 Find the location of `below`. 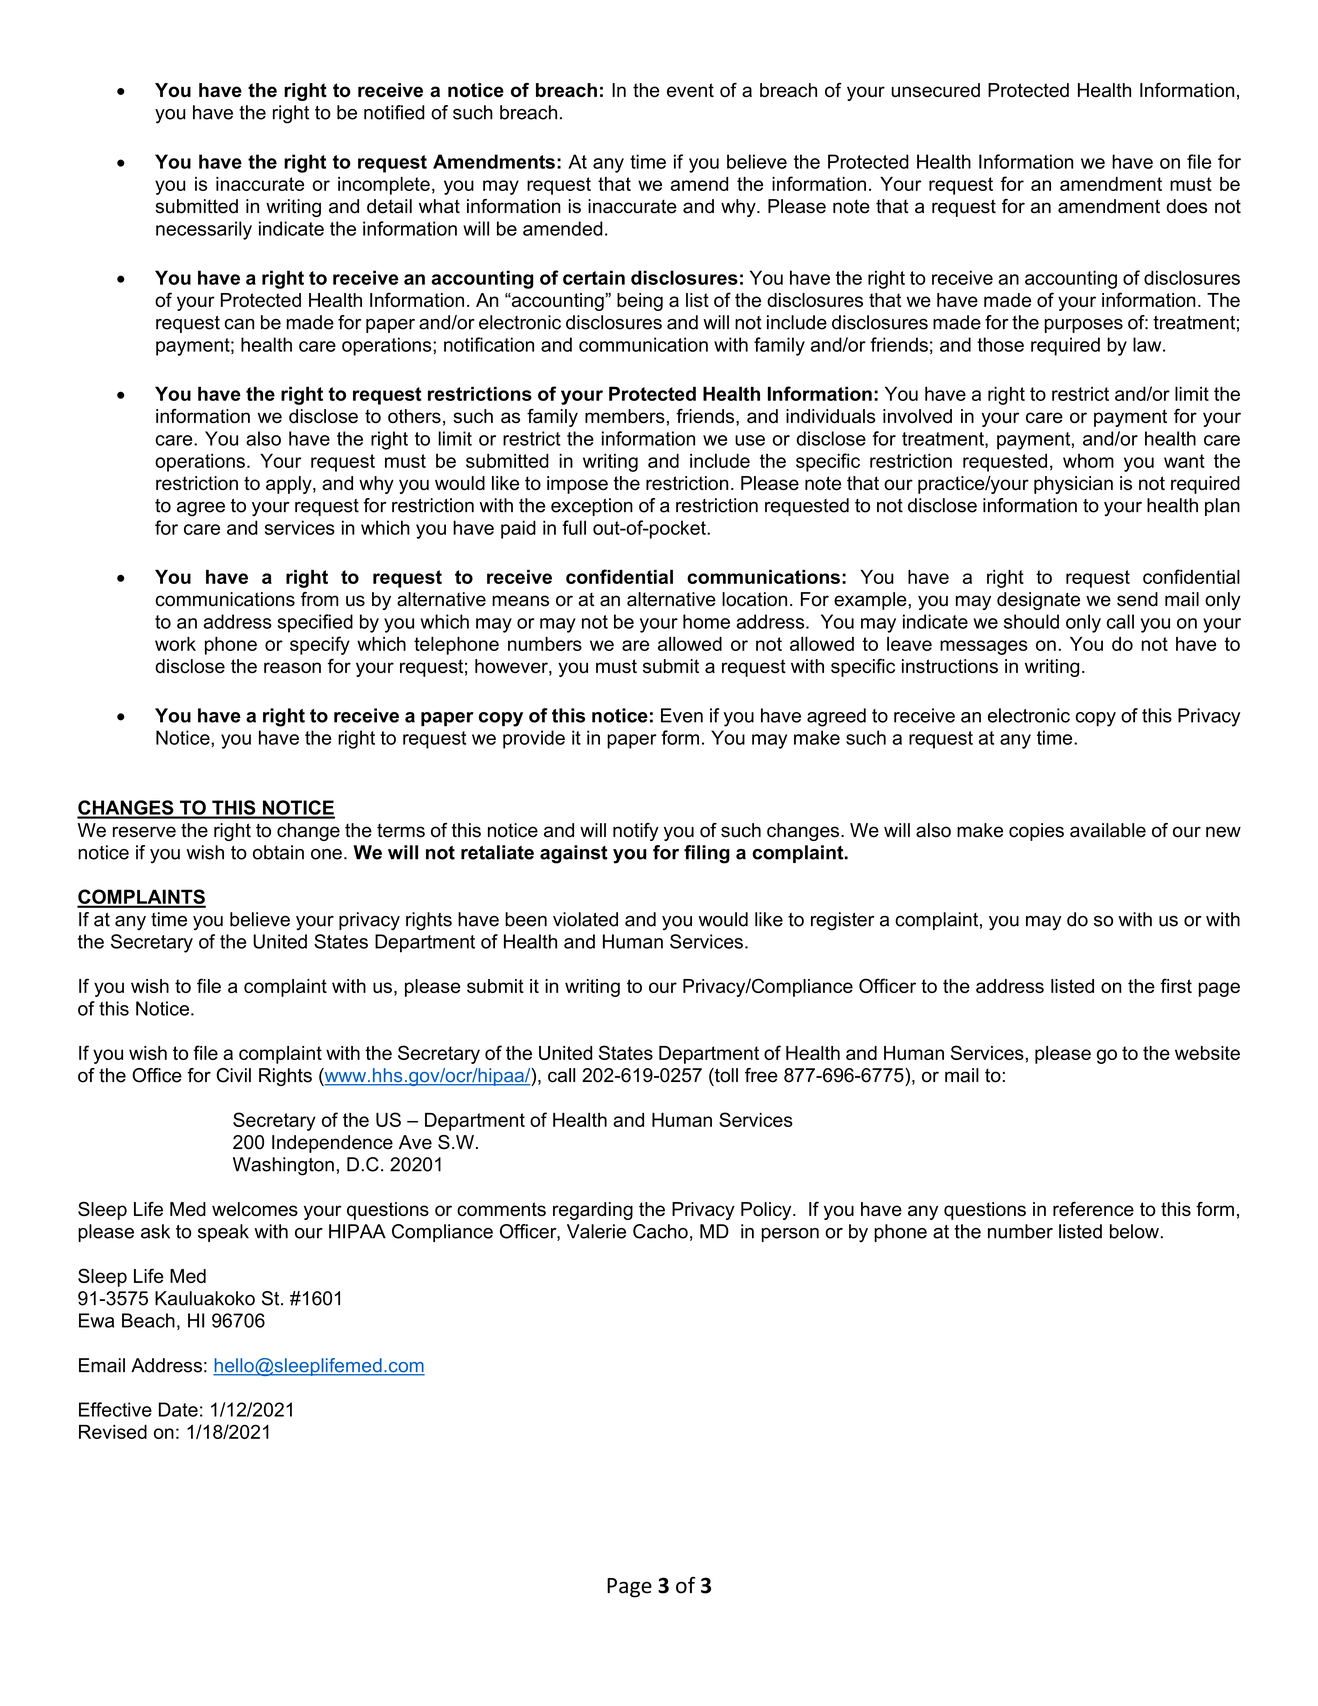

below is located at coordinates (1135, 1231).
